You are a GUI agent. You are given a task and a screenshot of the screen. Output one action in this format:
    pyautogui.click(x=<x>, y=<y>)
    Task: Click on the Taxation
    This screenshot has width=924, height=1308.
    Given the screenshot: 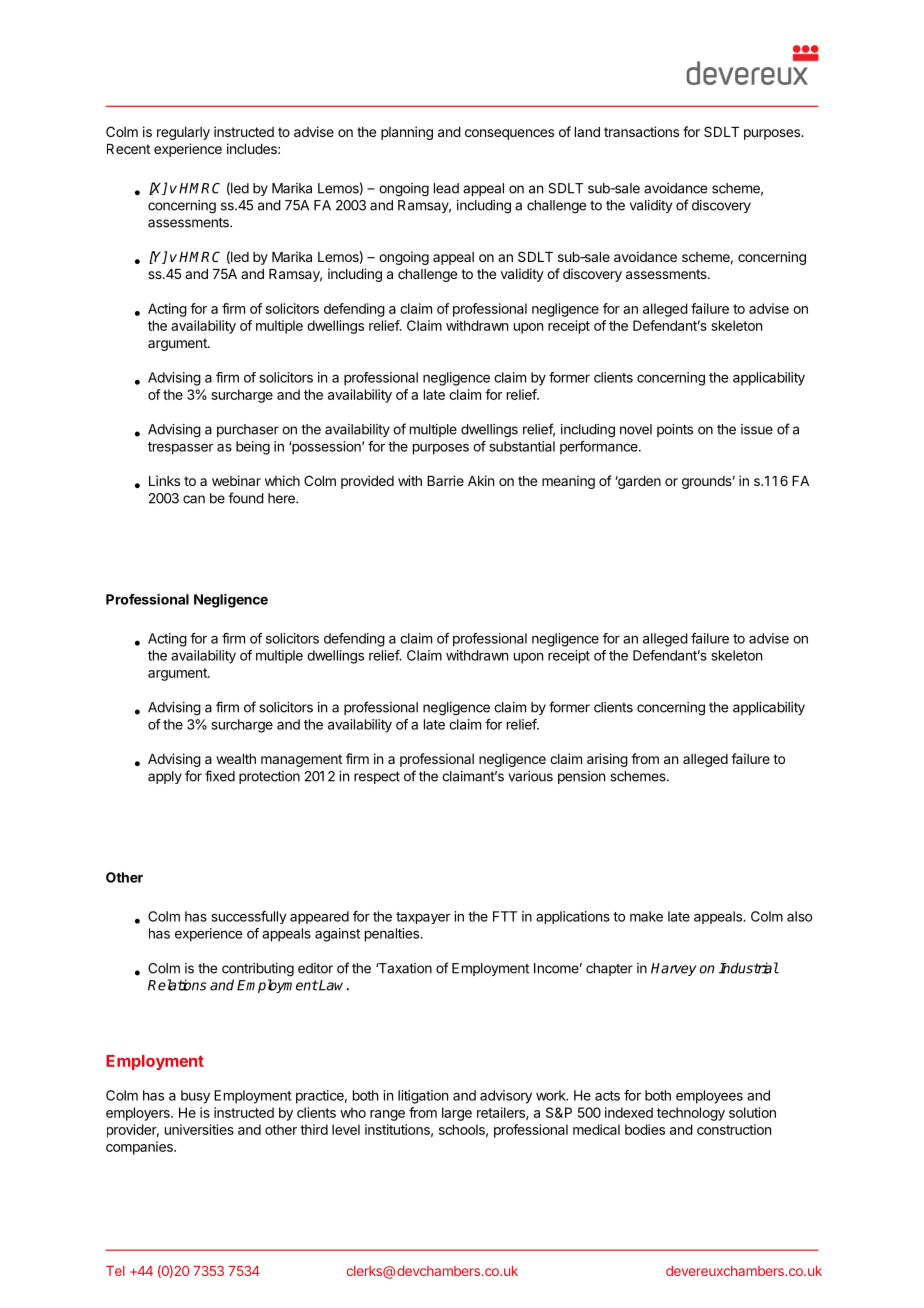 What is the action you would take?
    pyautogui.click(x=404, y=968)
